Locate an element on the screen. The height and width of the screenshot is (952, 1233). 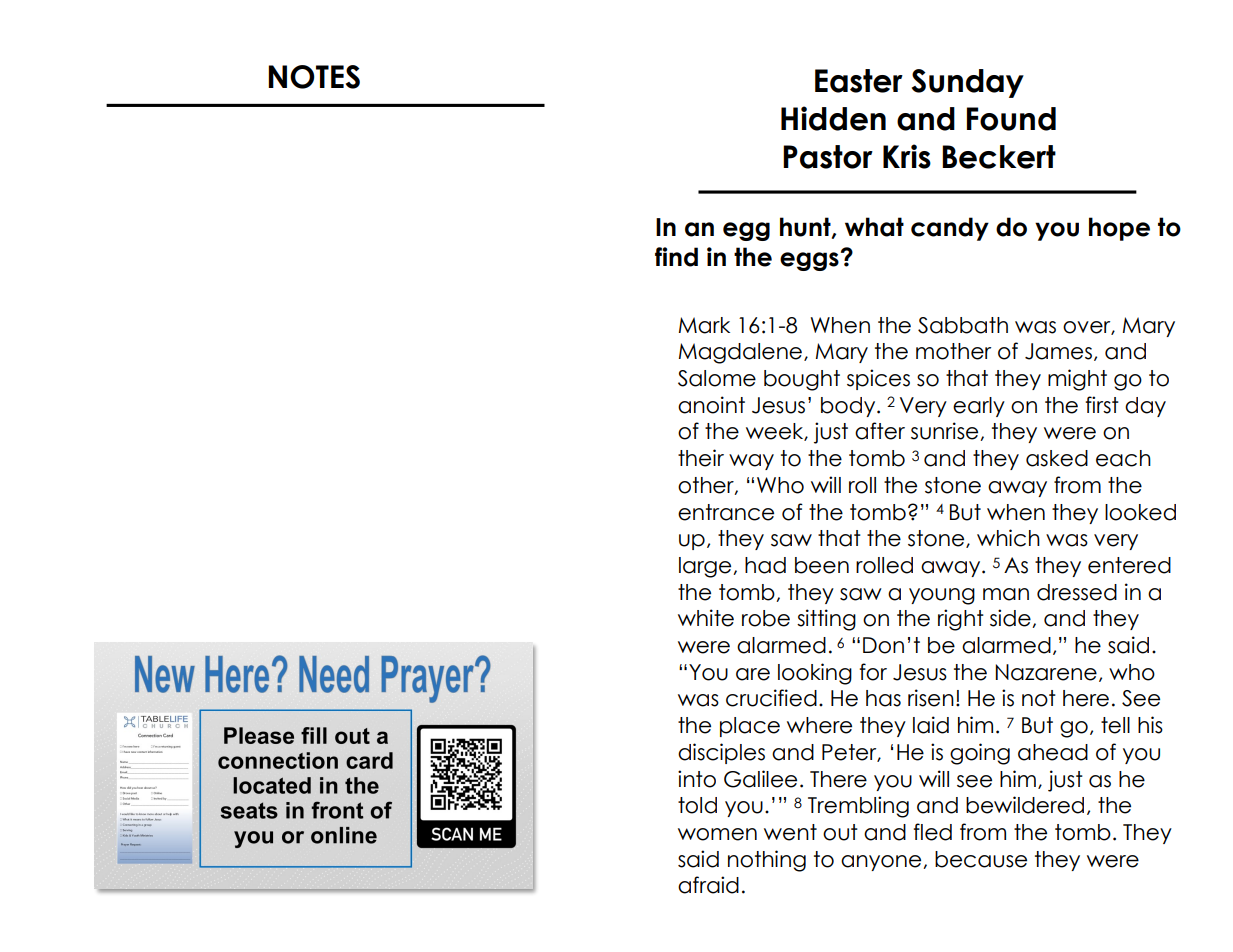
Mark is located at coordinates (704, 325).
